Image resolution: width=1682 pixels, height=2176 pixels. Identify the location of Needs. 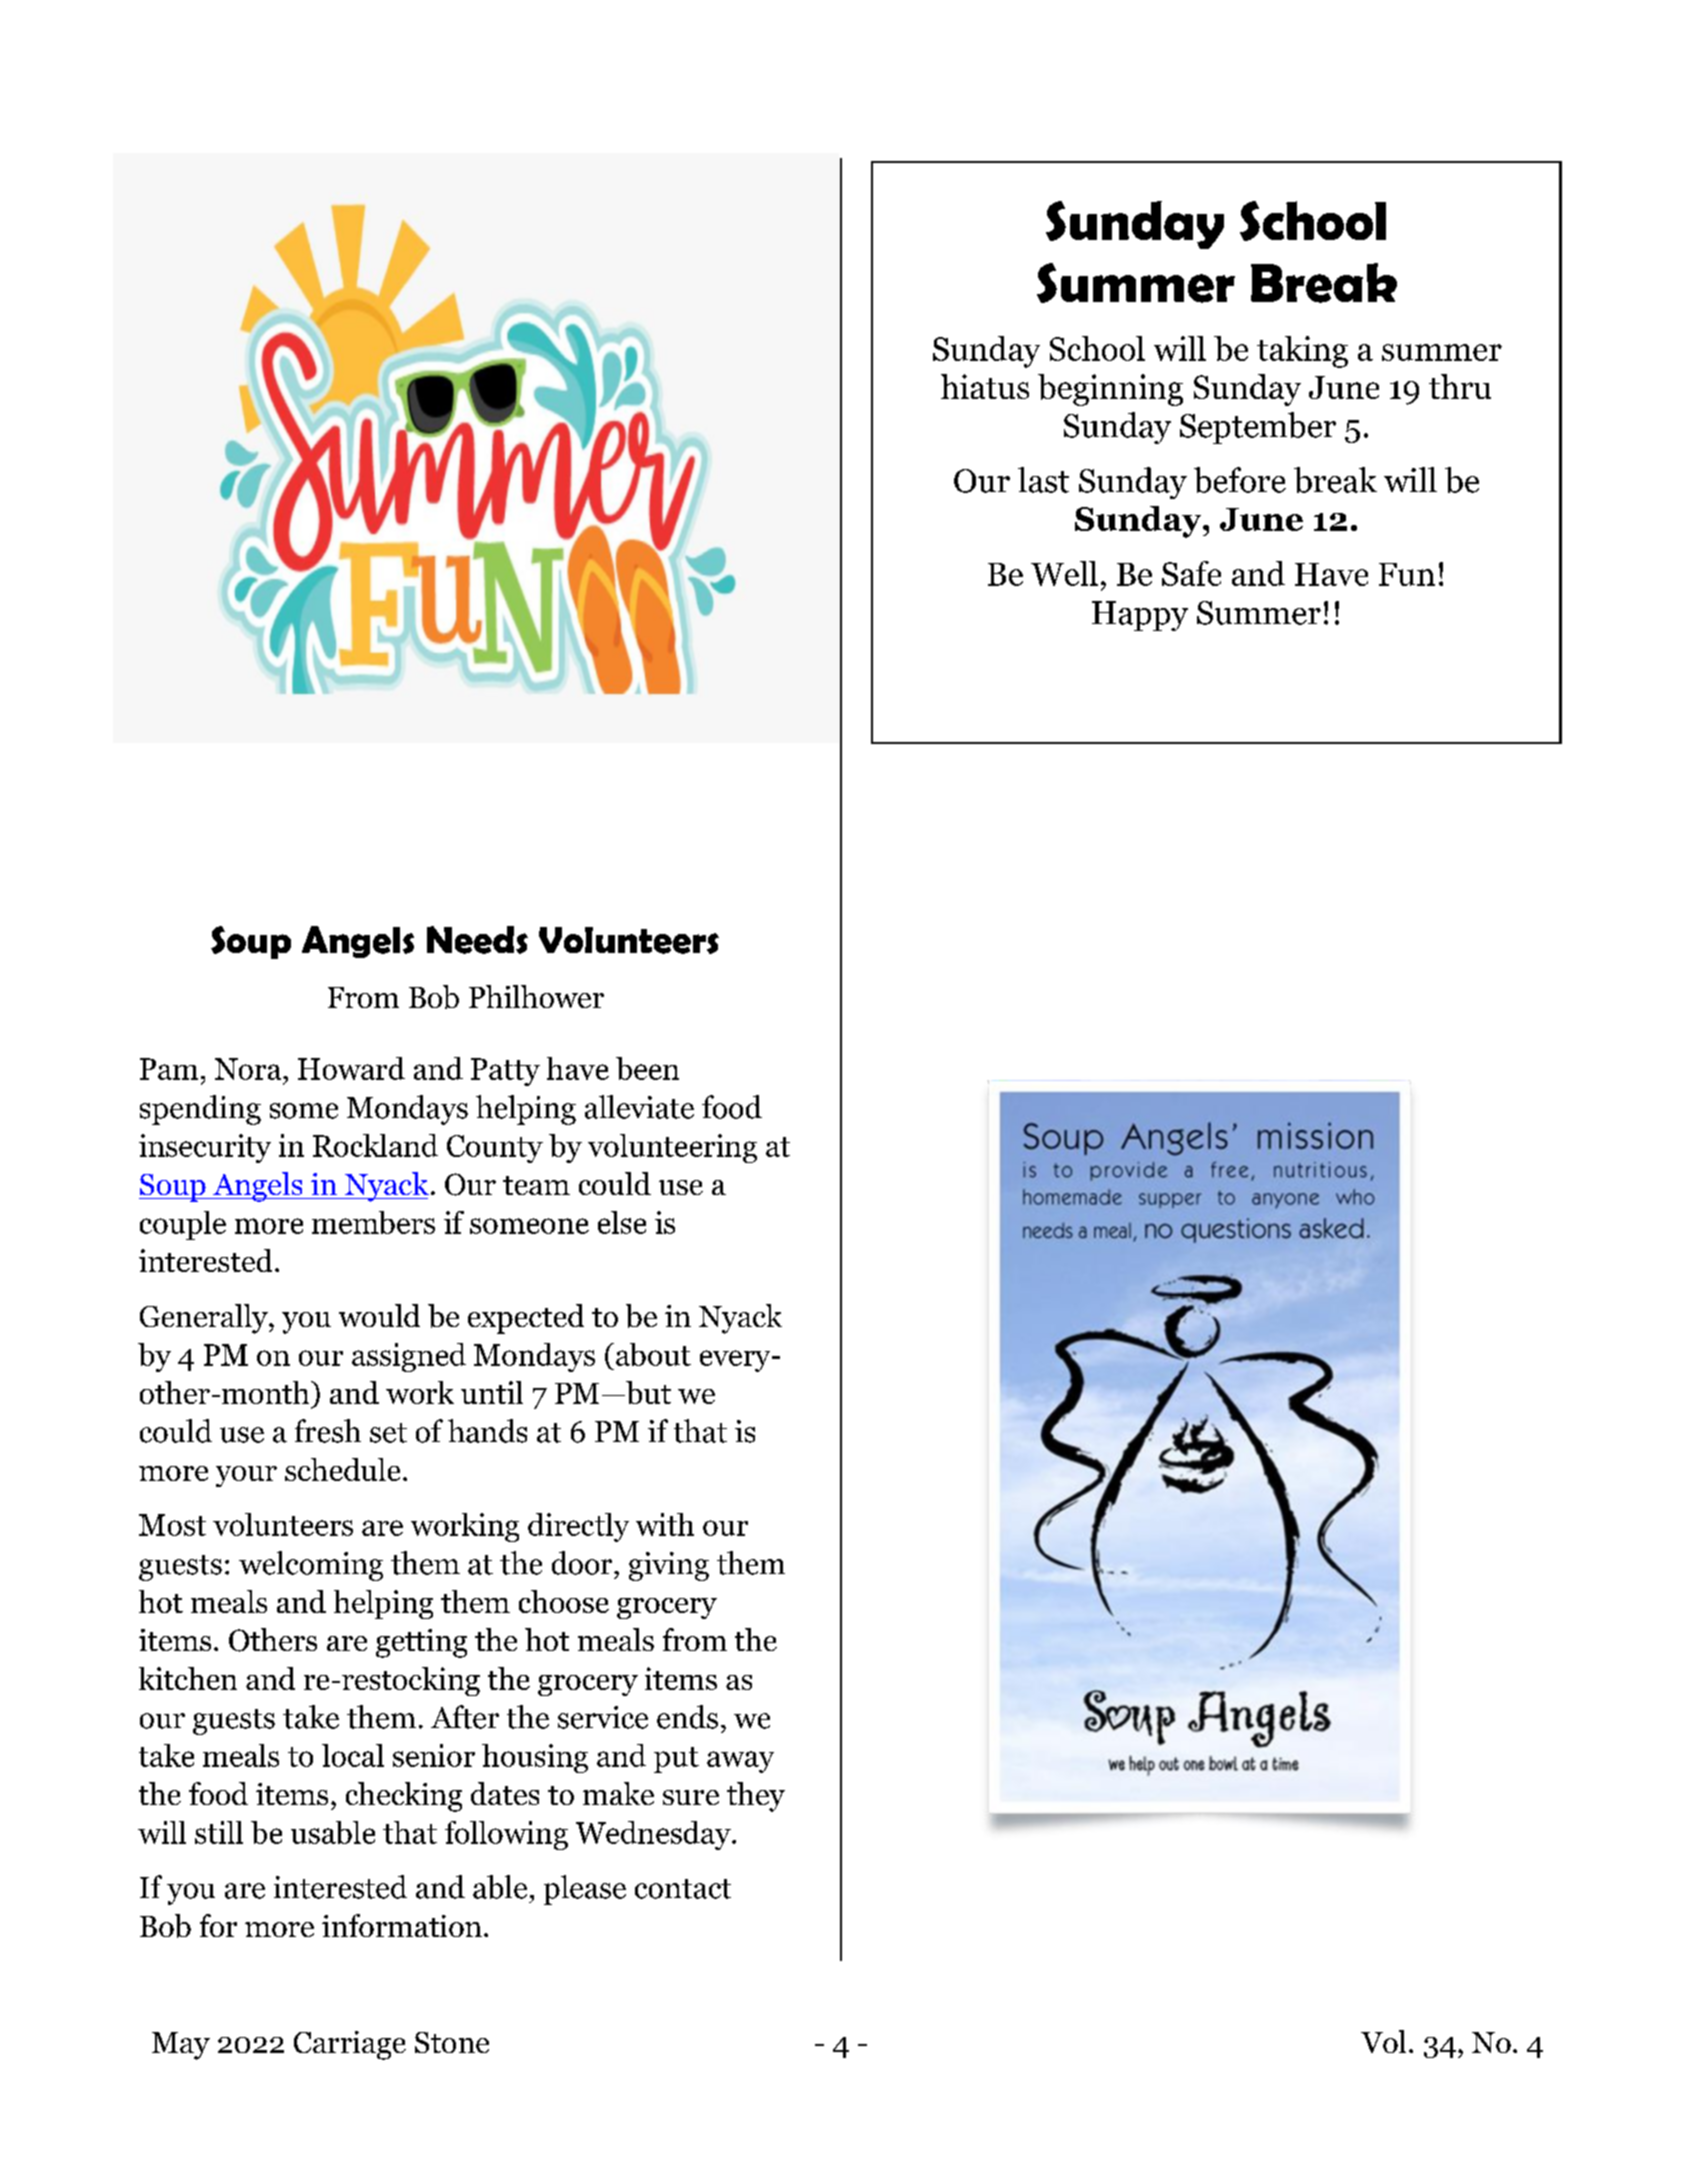
(477, 940).
